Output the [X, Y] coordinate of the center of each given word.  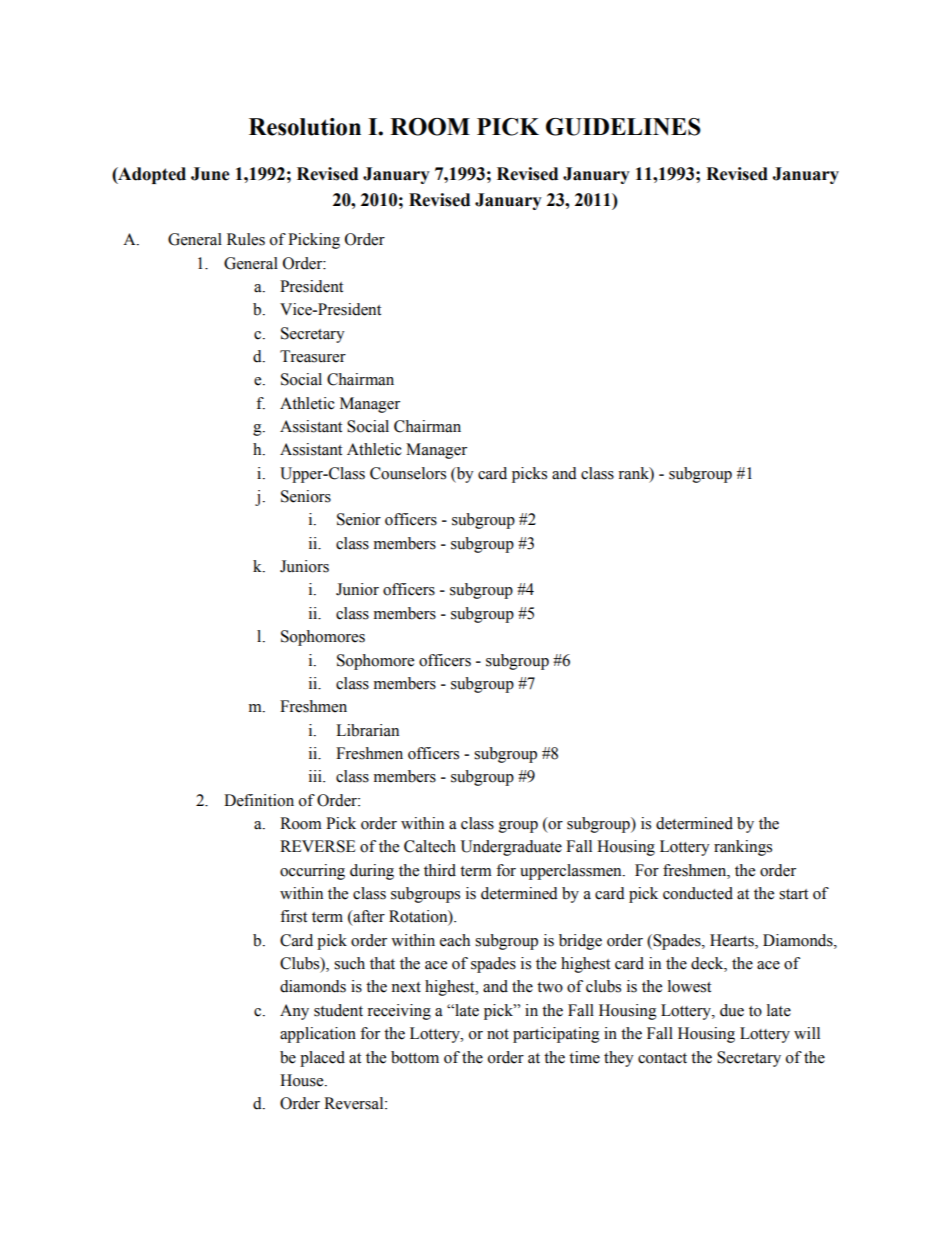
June [210, 174]
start [793, 894]
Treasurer [313, 356]
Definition [259, 800]
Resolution [305, 127]
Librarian [367, 730]
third [440, 870]
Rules [246, 239]
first [293, 916]
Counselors [408, 473]
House [303, 1080]
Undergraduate [511, 848]
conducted [698, 893]
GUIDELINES [623, 127]
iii [316, 776]
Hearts [733, 940]
